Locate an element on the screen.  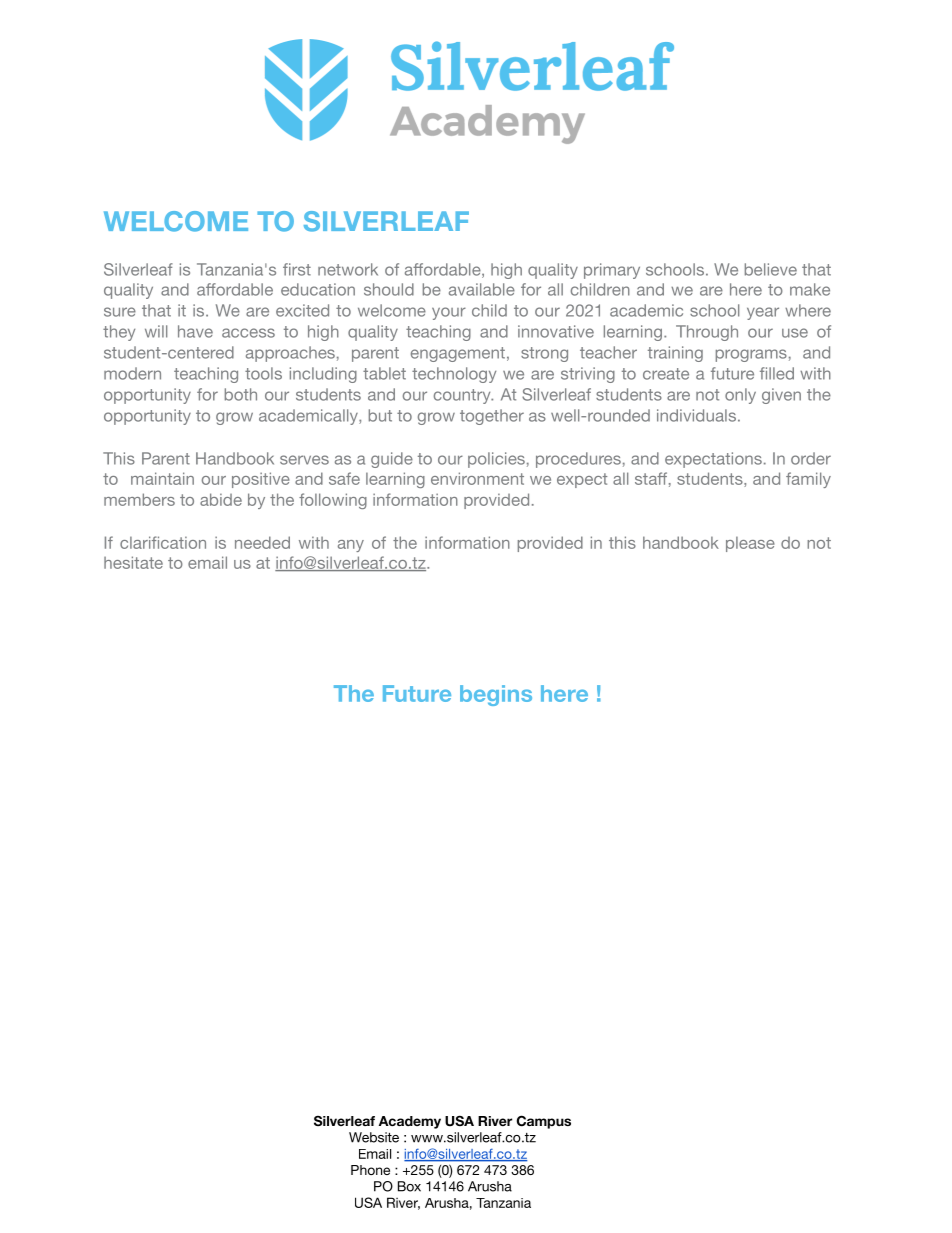
Phone is located at coordinates (370, 1170).
